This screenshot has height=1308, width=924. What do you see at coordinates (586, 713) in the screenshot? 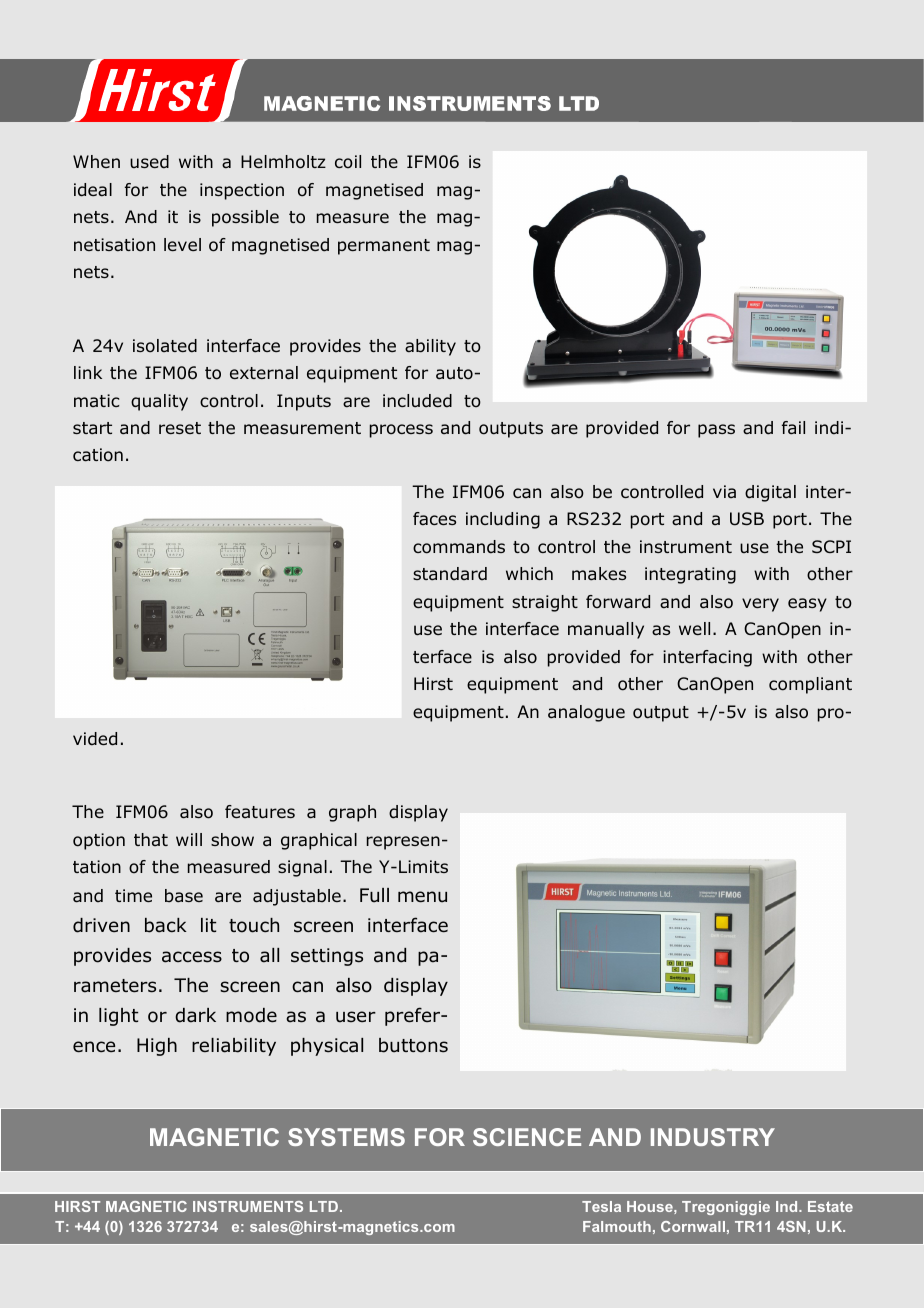
I see `analogue` at bounding box center [586, 713].
